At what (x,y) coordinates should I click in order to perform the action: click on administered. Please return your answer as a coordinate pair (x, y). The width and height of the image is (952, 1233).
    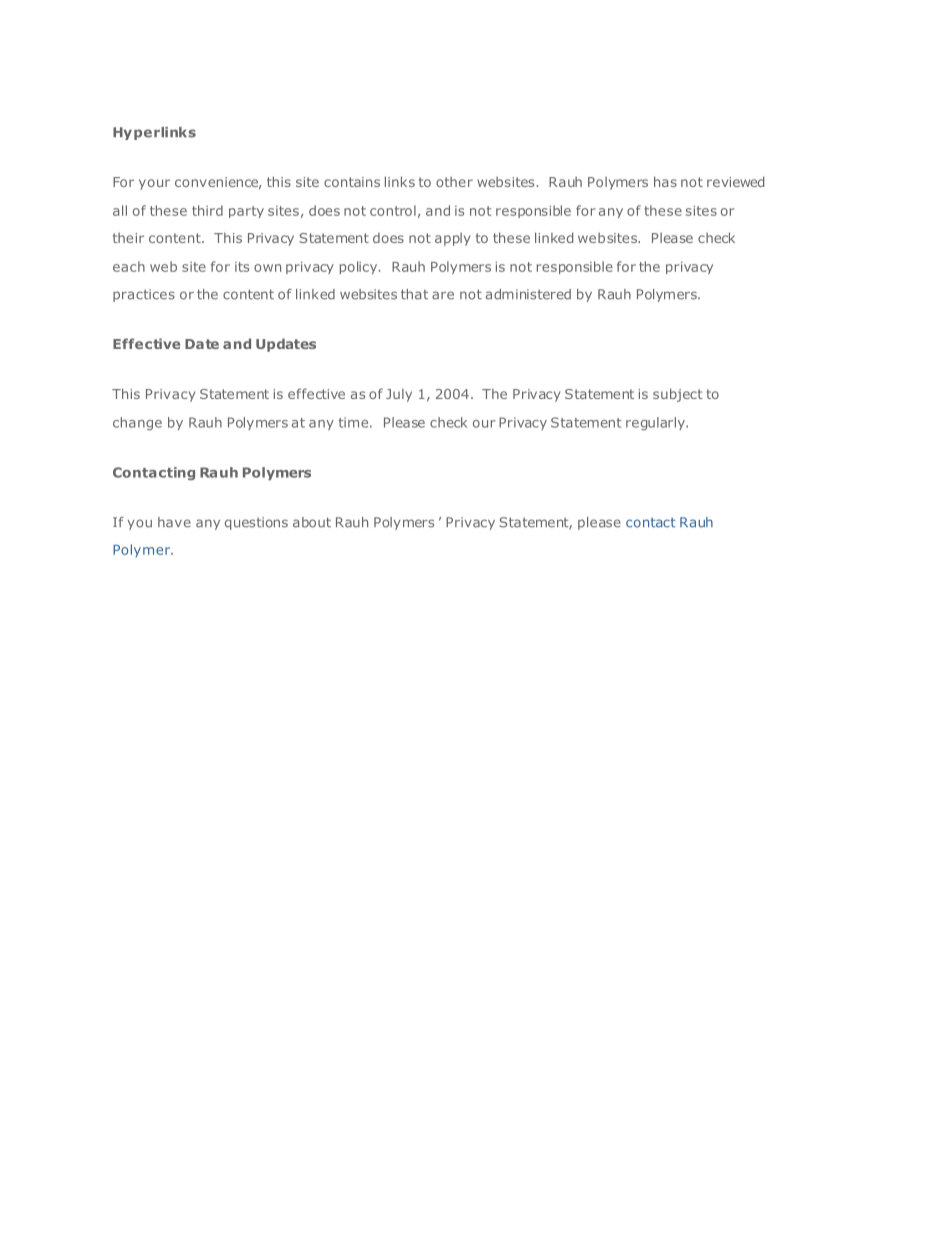
    Looking at the image, I should click on (528, 294).
